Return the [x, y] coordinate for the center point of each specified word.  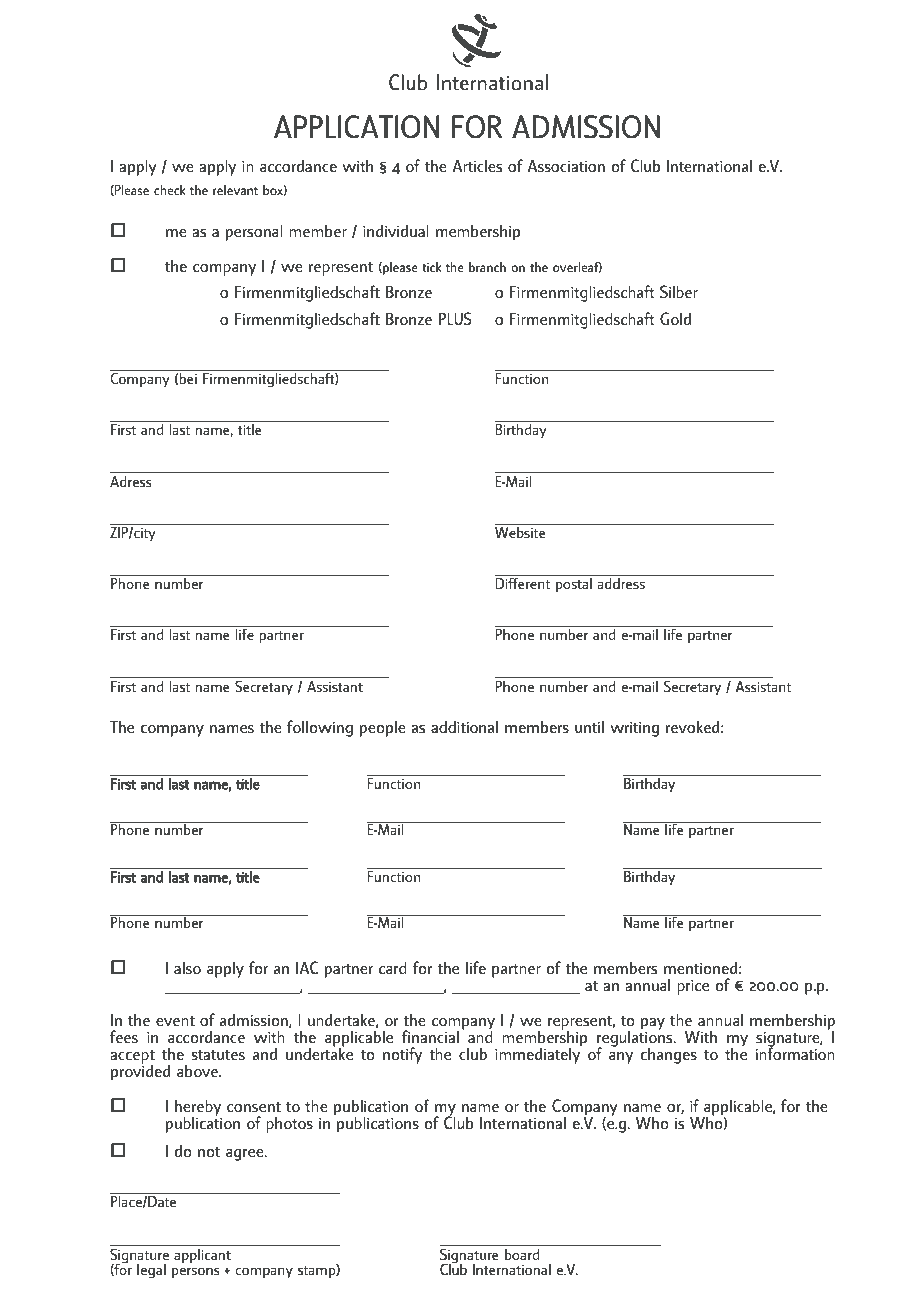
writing [634, 729]
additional [464, 726]
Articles [477, 165]
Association [566, 165]
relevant [235, 190]
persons [196, 1272]
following [320, 728]
